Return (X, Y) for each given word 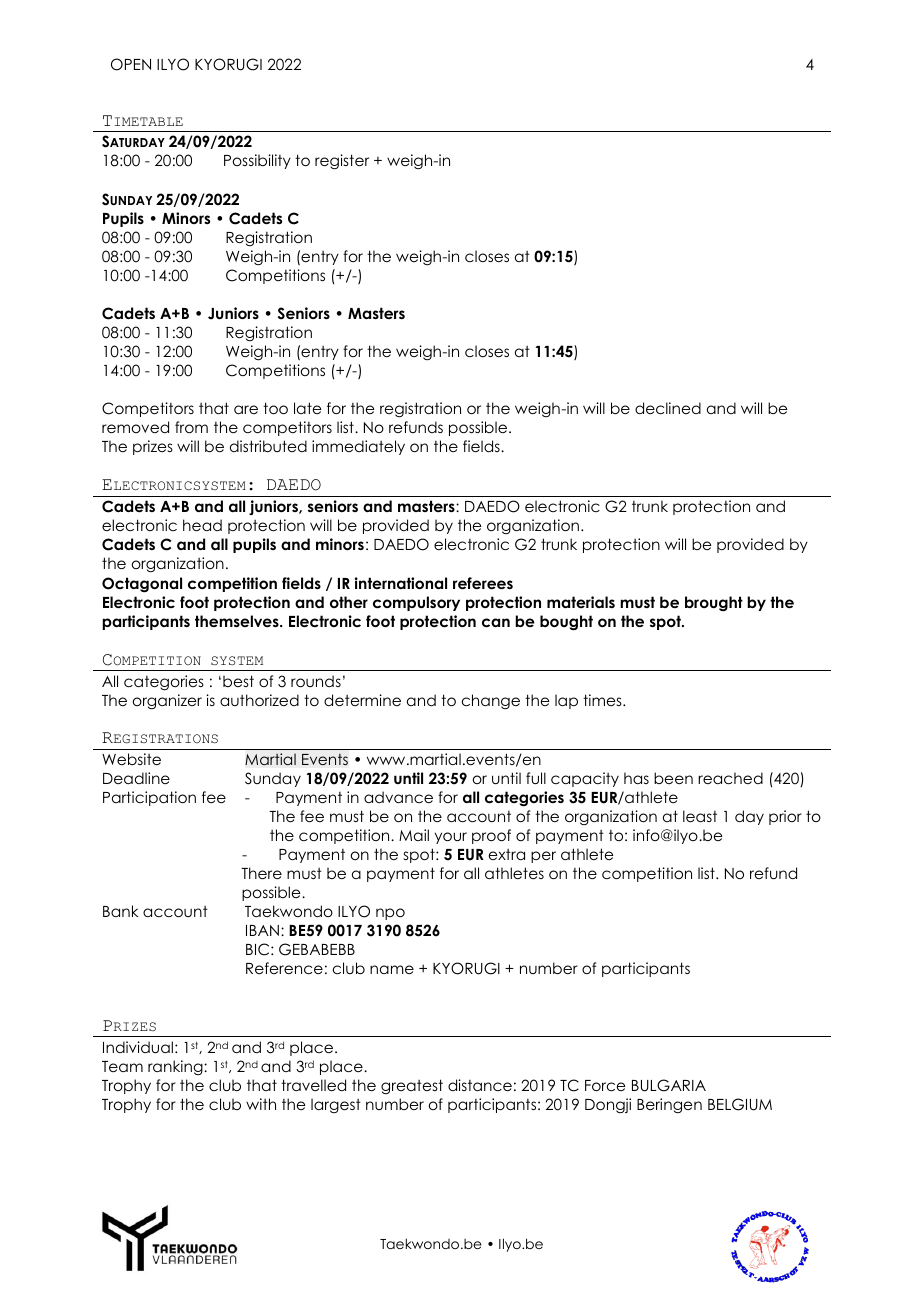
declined (668, 408)
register (342, 162)
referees (483, 583)
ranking (176, 1067)
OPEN (131, 64)
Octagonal (142, 585)
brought (714, 604)
